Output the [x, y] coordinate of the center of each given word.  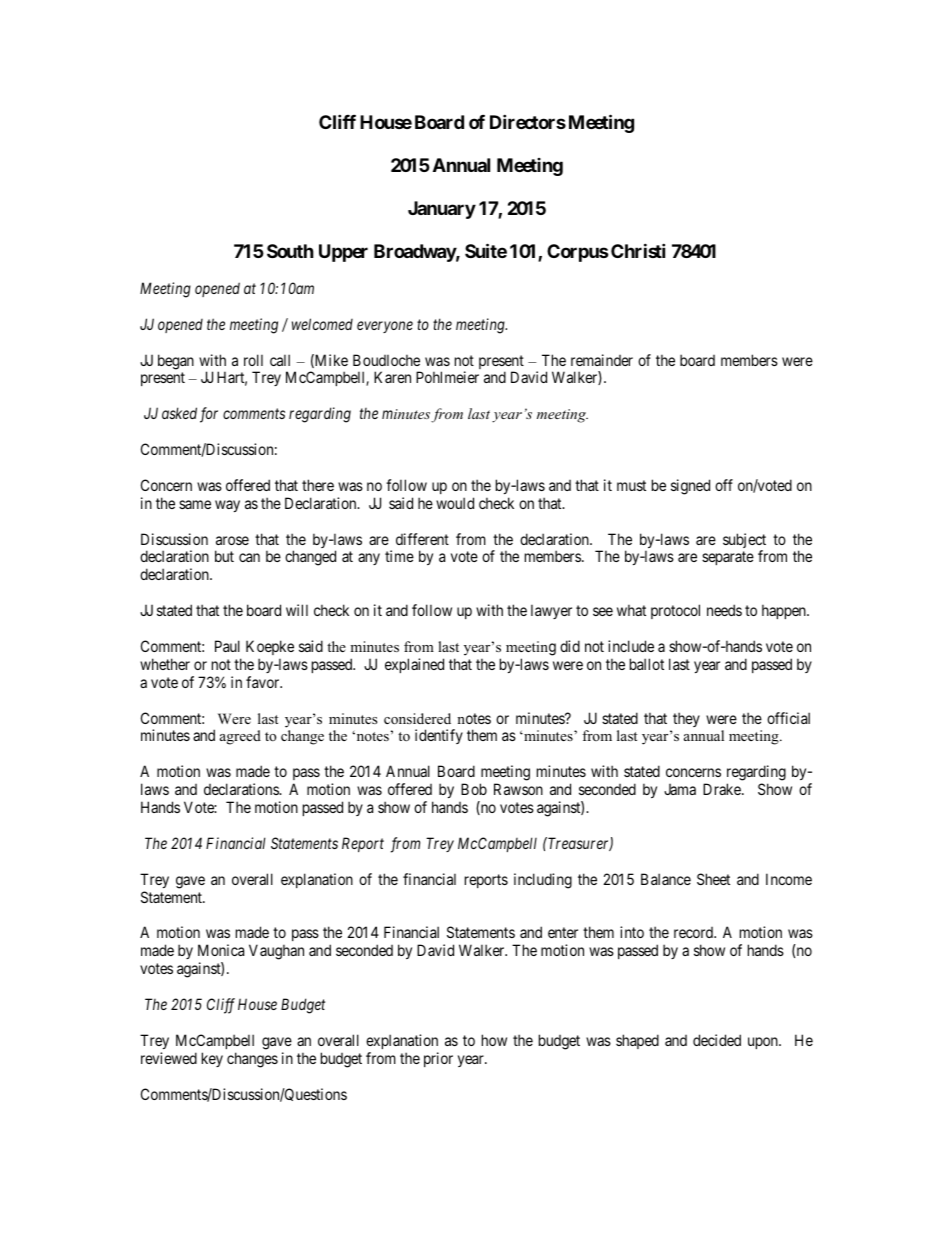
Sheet [713, 879]
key [212, 1059]
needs [724, 610]
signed [690, 487]
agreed [240, 737]
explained [414, 665]
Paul [227, 646]
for [209, 415]
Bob [474, 789]
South [290, 251]
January [442, 210]
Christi [638, 250]
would [455, 503]
